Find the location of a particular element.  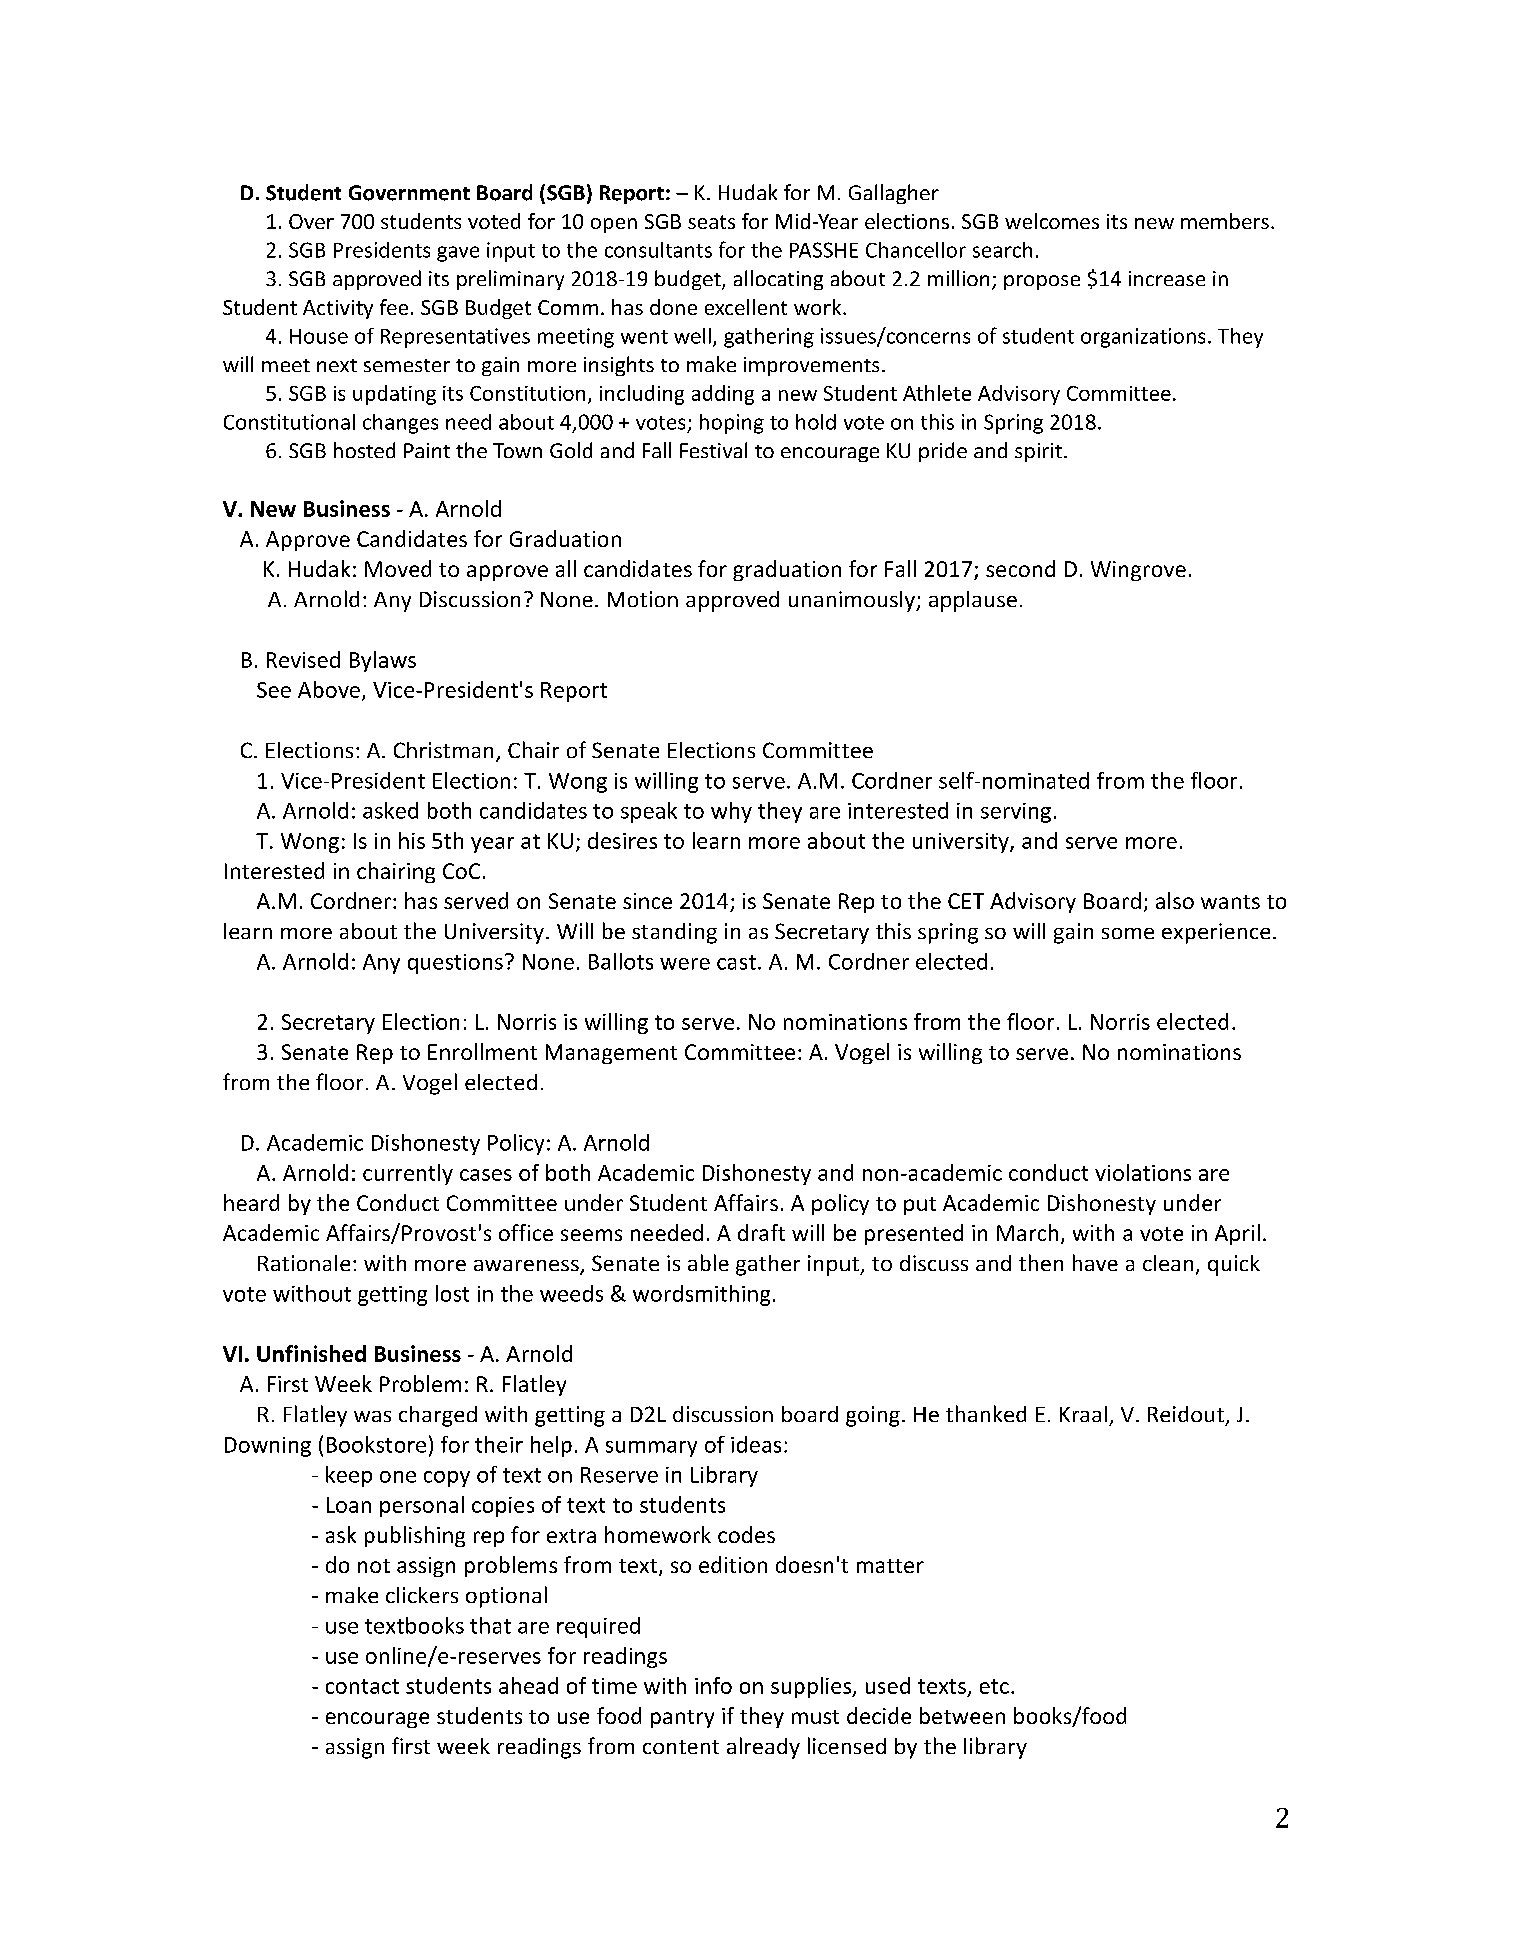

seats is located at coordinates (711, 222).
